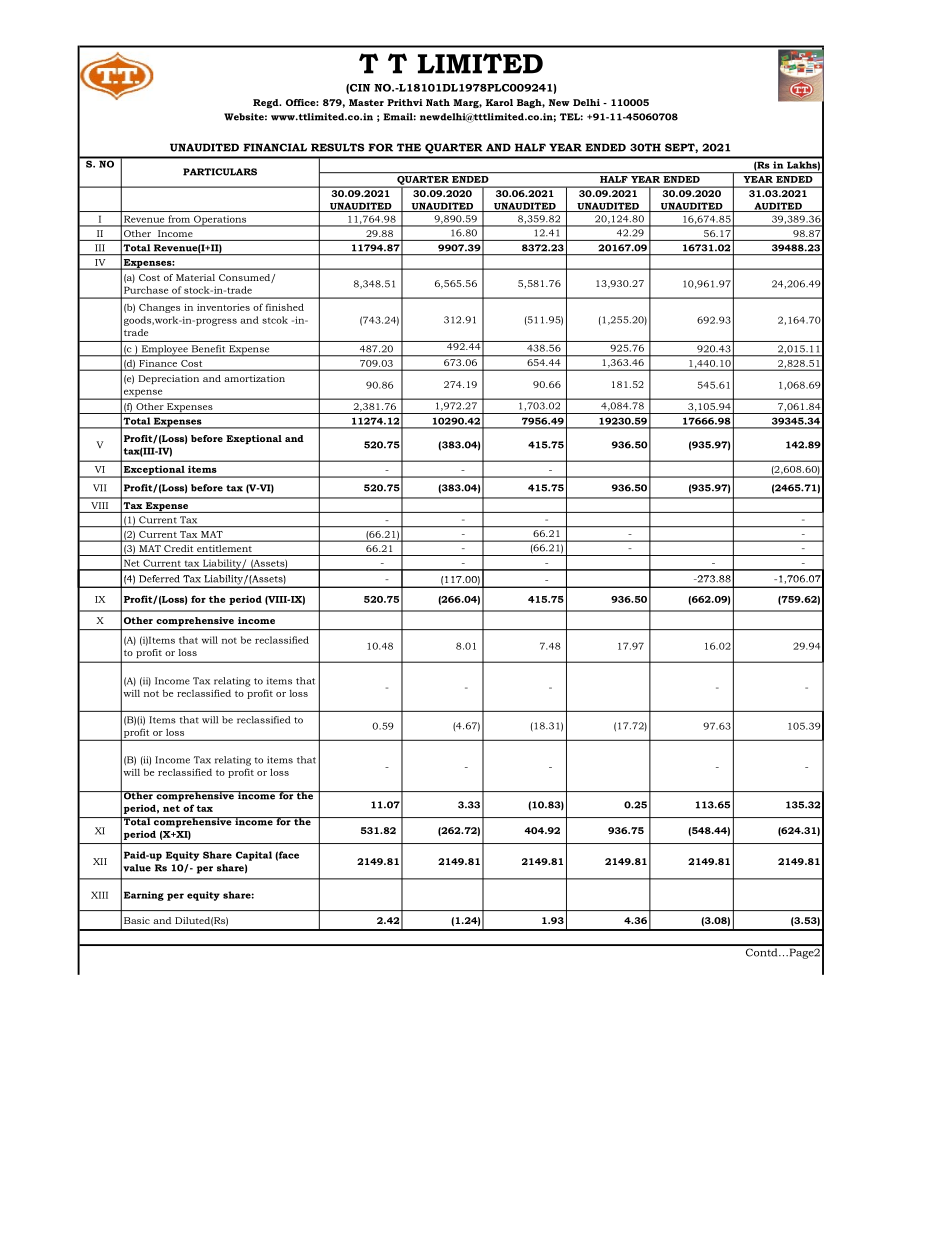 The image size is (952, 1233). I want to click on Basic, so click(137, 920).
